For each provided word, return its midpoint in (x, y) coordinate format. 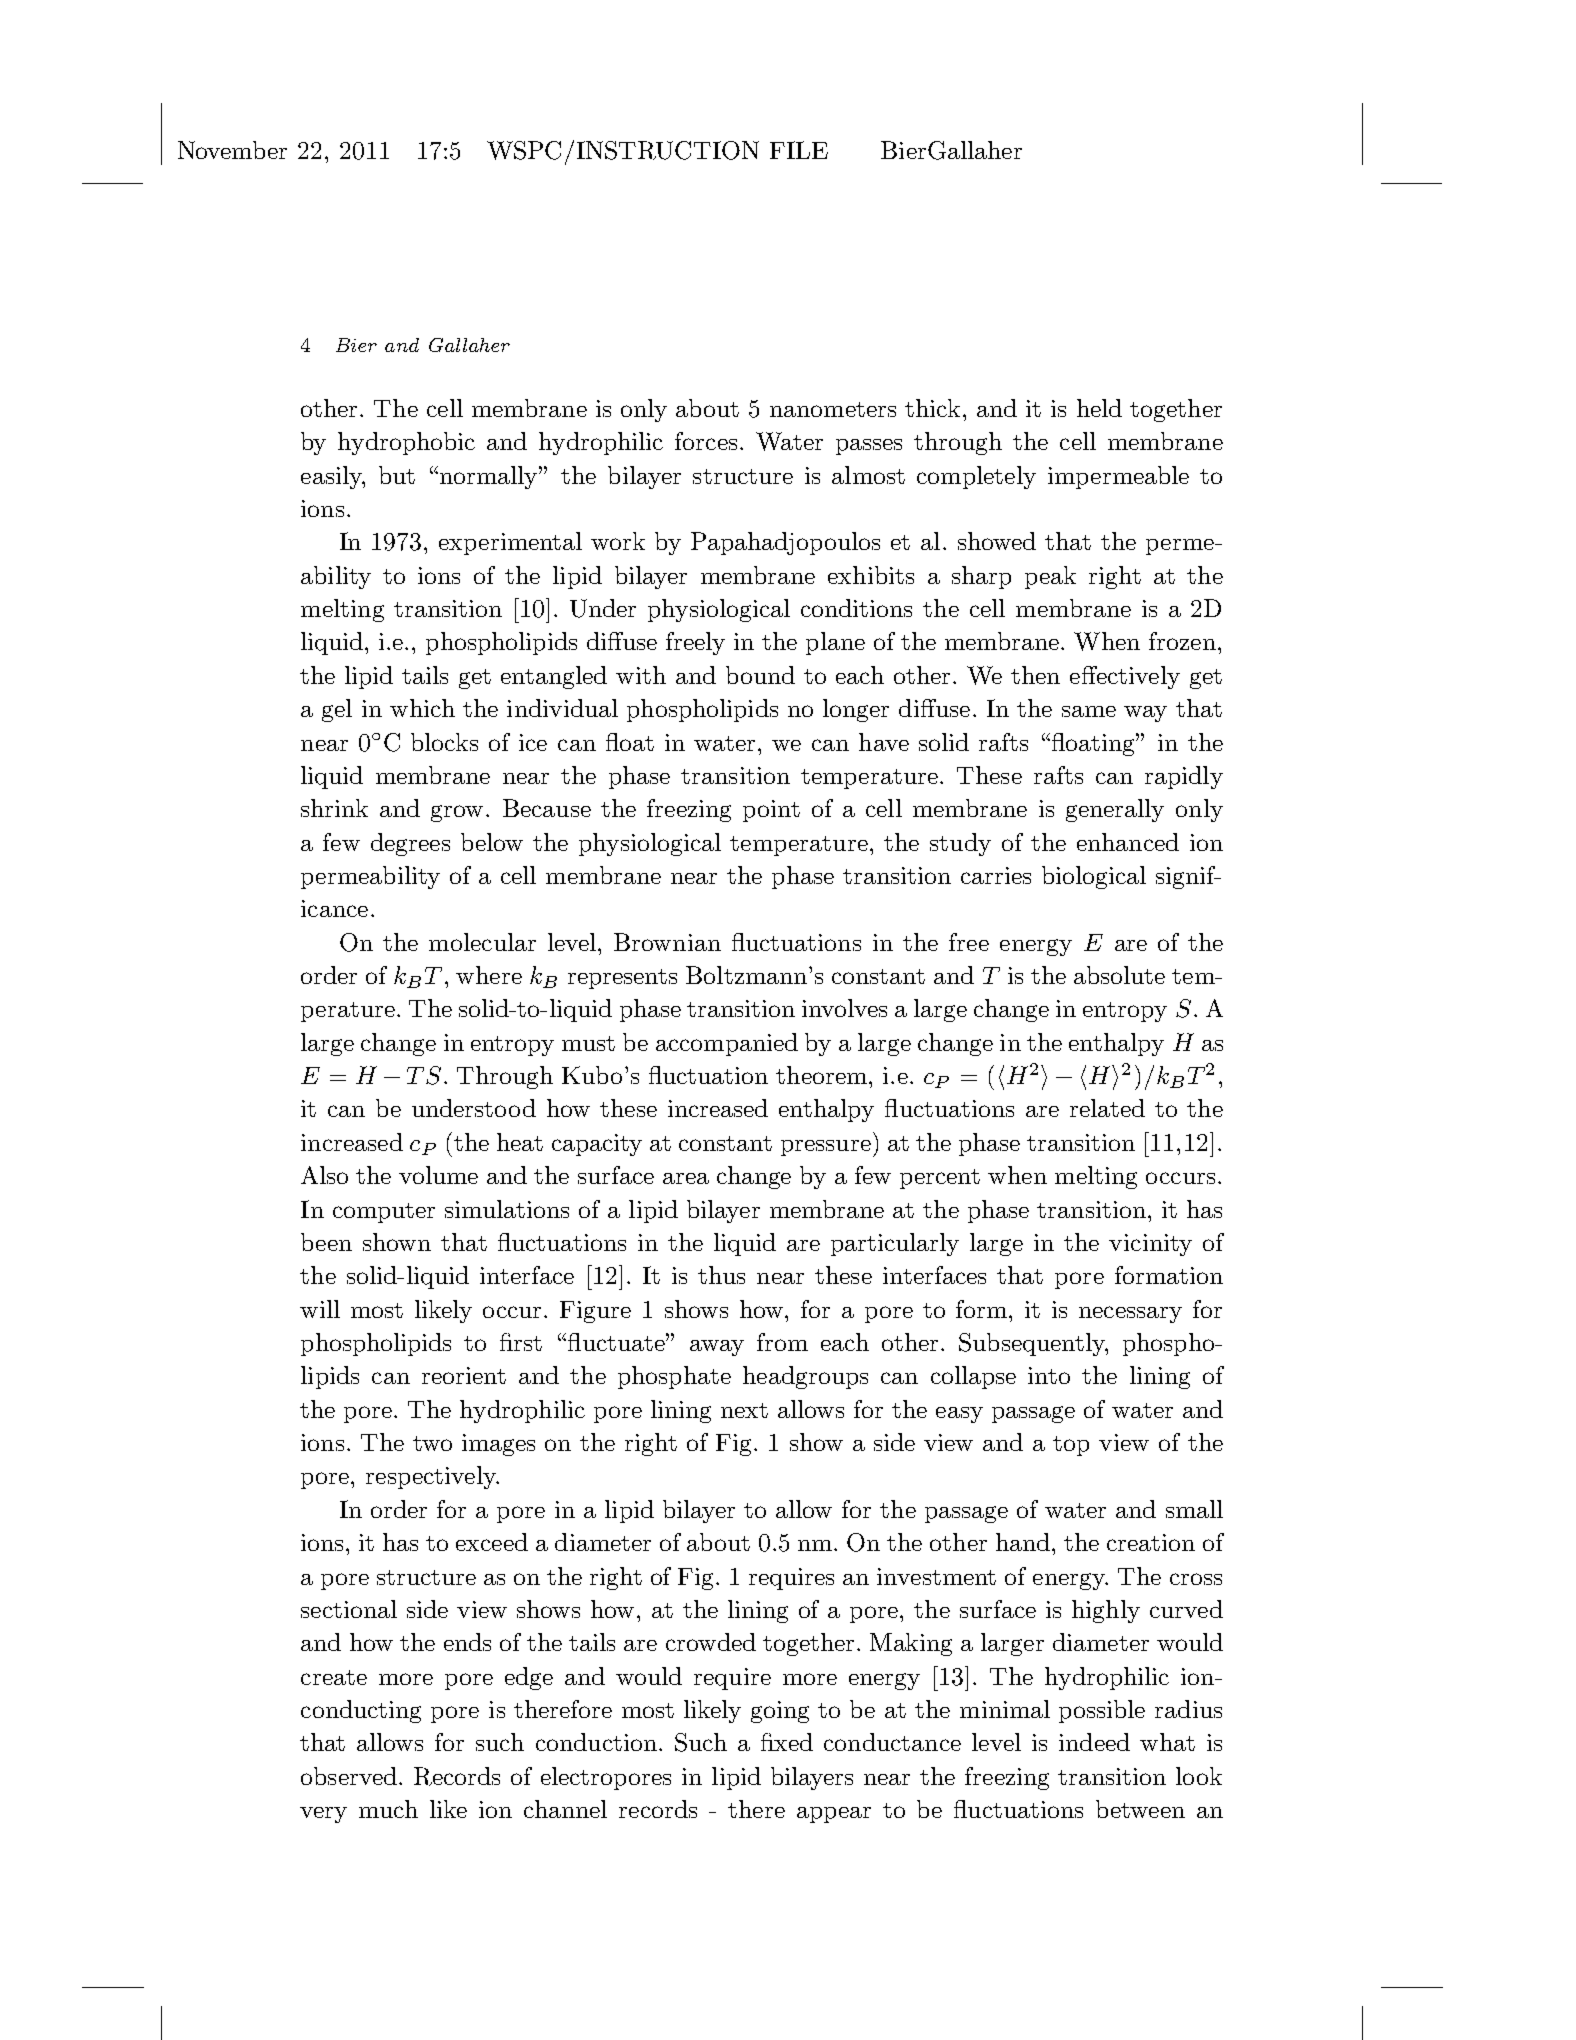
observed (349, 1776)
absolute (1119, 975)
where (489, 975)
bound (760, 675)
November (232, 150)
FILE (799, 150)
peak (1050, 577)
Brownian (667, 942)
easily (332, 477)
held (1099, 408)
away (717, 1348)
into (1049, 1375)
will (320, 1309)
